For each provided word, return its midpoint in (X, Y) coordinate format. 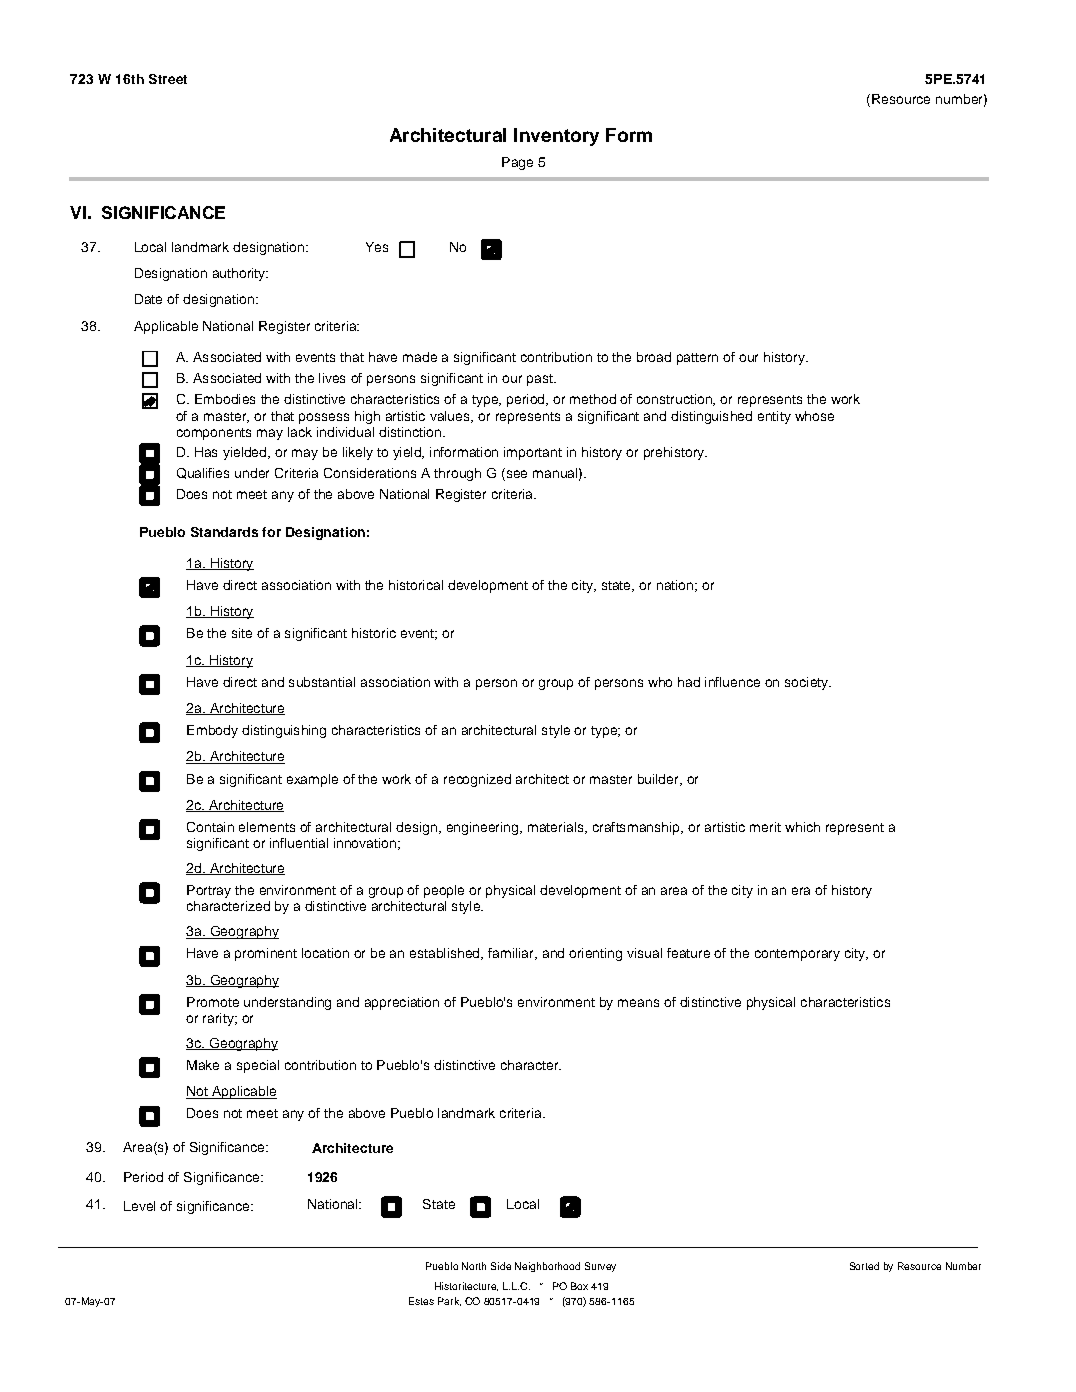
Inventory (556, 137)
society (807, 683)
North (474, 1266)
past (541, 380)
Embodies (225, 399)
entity (774, 417)
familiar (512, 954)
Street (168, 79)
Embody (212, 731)
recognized (477, 780)
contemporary (797, 955)
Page (517, 163)
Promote (213, 1002)
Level (139, 1206)
